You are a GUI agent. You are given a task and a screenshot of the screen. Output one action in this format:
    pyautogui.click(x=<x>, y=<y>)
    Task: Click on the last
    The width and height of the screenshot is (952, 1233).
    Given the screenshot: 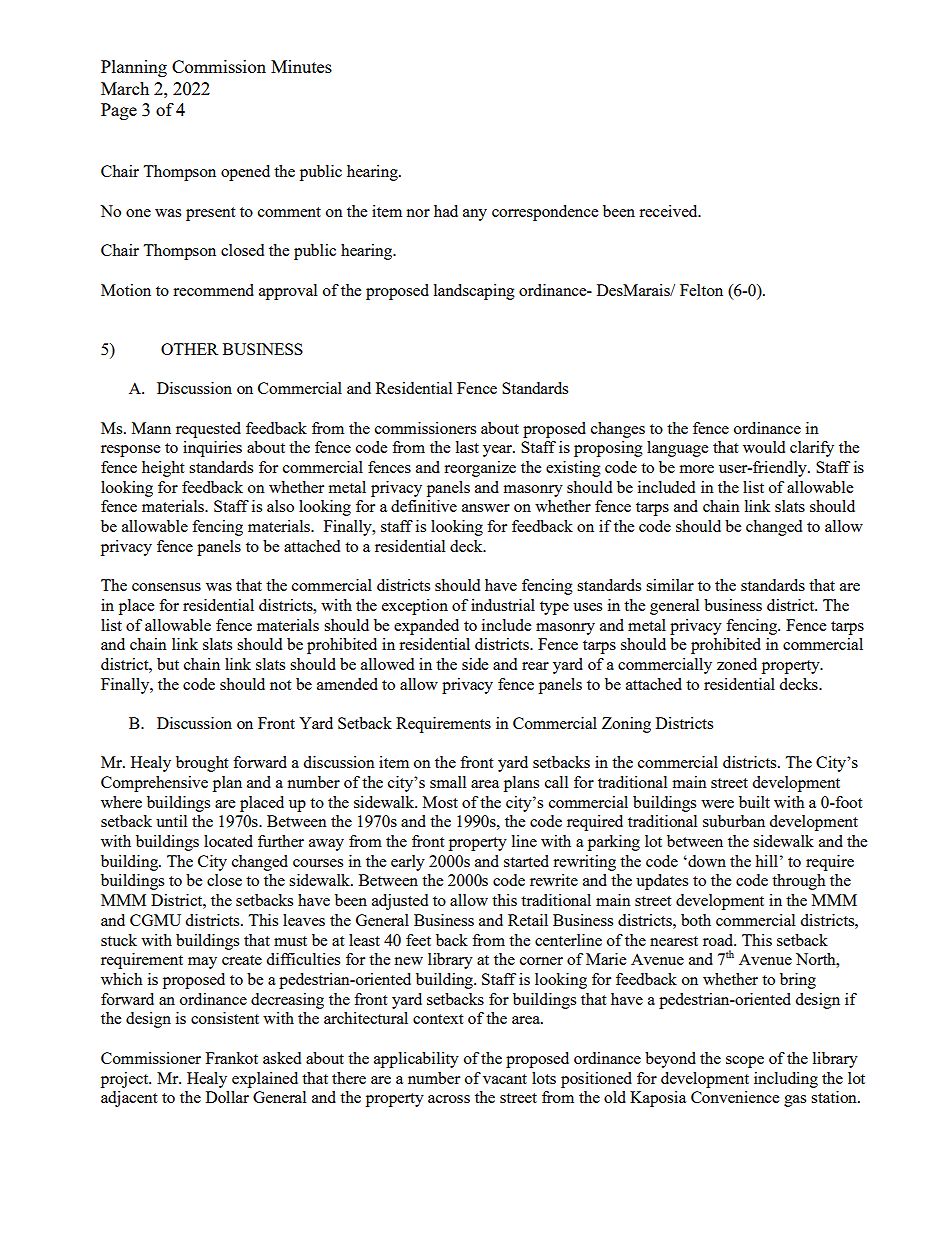 What is the action you would take?
    pyautogui.click(x=467, y=447)
